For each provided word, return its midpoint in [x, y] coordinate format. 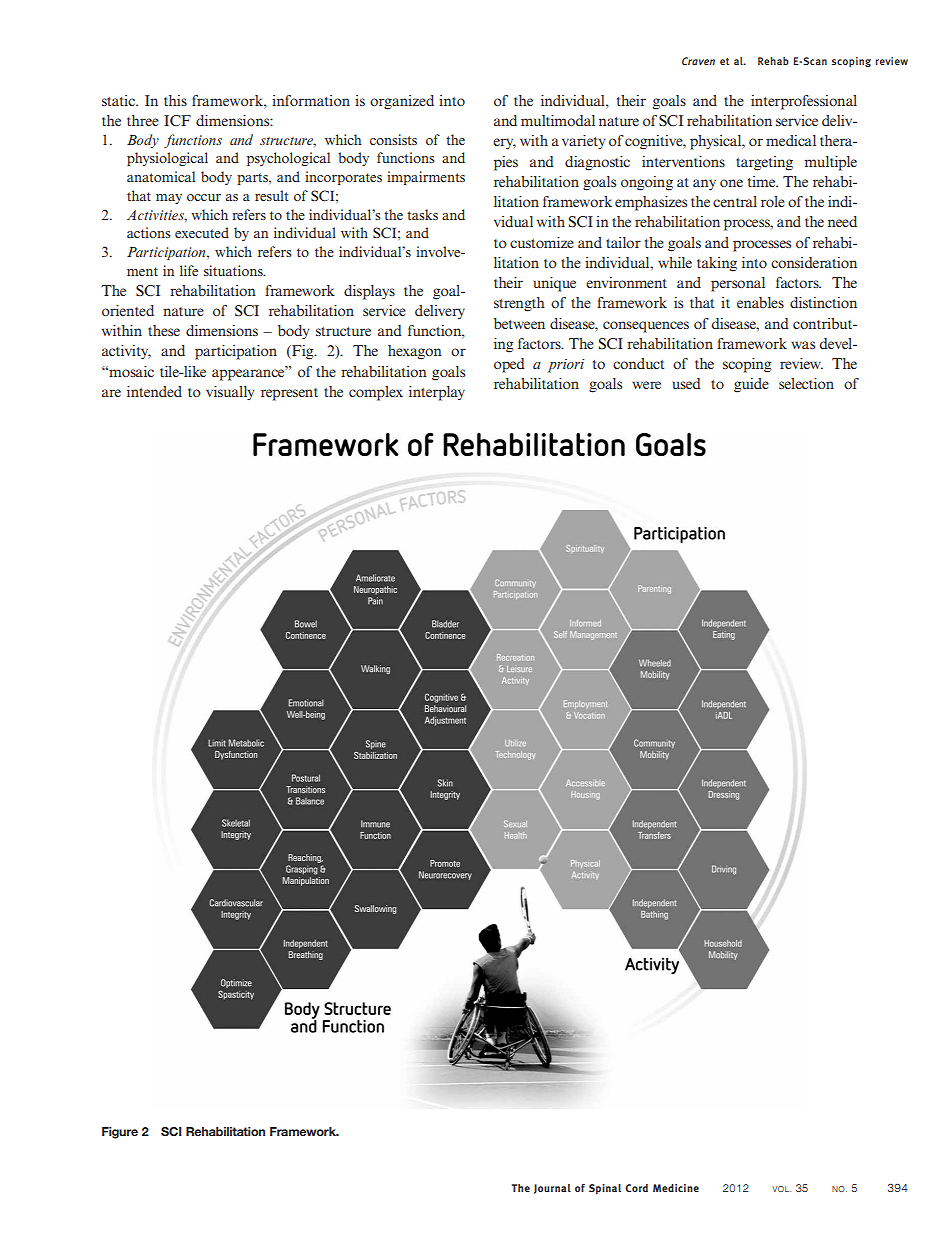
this [175, 100]
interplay [437, 393]
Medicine [676, 1188]
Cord [636, 1188]
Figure [120, 1133]
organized [402, 102]
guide [751, 385]
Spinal [605, 1189]
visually [230, 393]
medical [791, 140]
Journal [552, 1189]
